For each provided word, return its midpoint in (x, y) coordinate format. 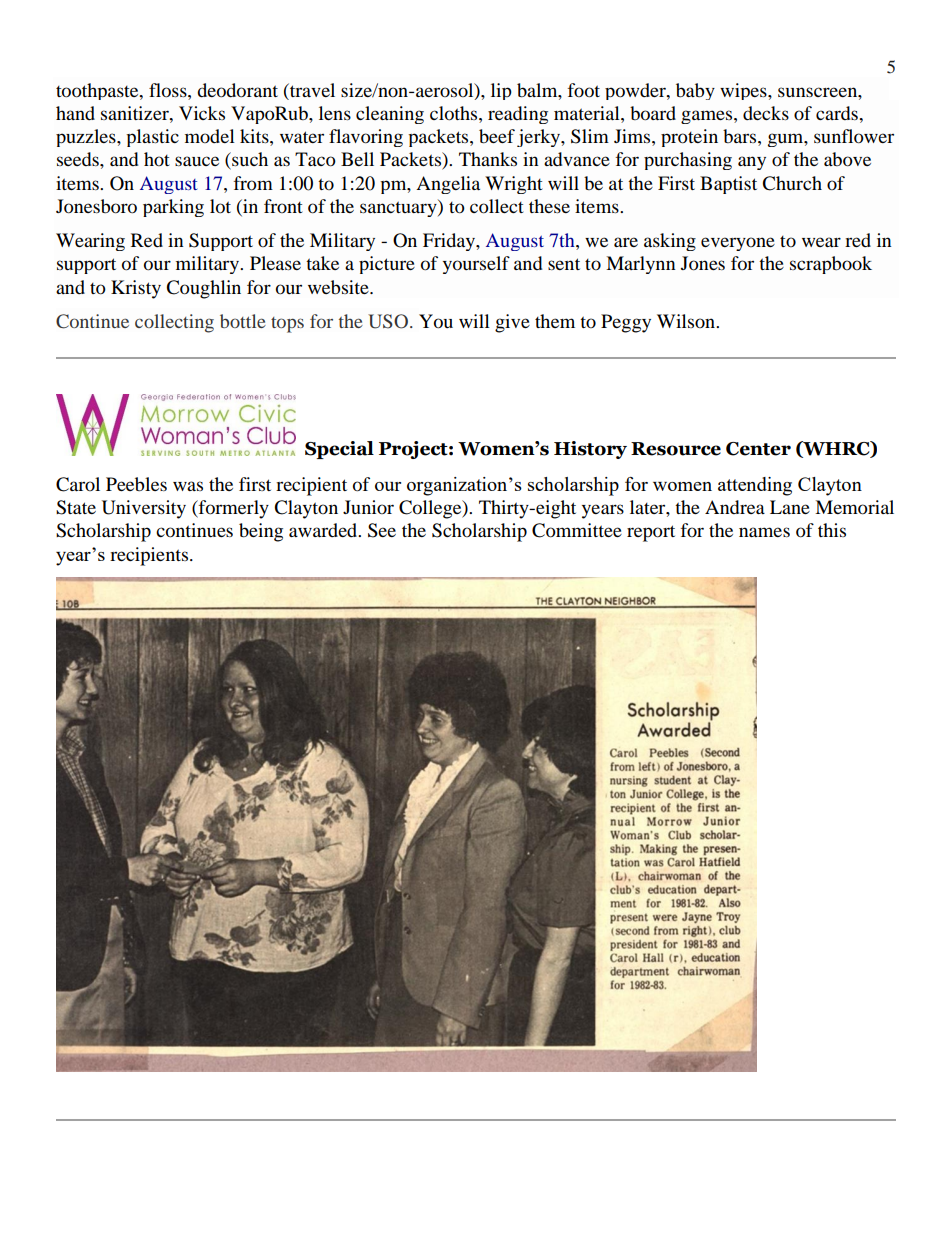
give (512, 323)
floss (169, 90)
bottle (243, 321)
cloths (455, 113)
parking (173, 208)
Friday (450, 242)
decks (766, 113)
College (431, 509)
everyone (738, 244)
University (144, 509)
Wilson (687, 321)
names (764, 532)
